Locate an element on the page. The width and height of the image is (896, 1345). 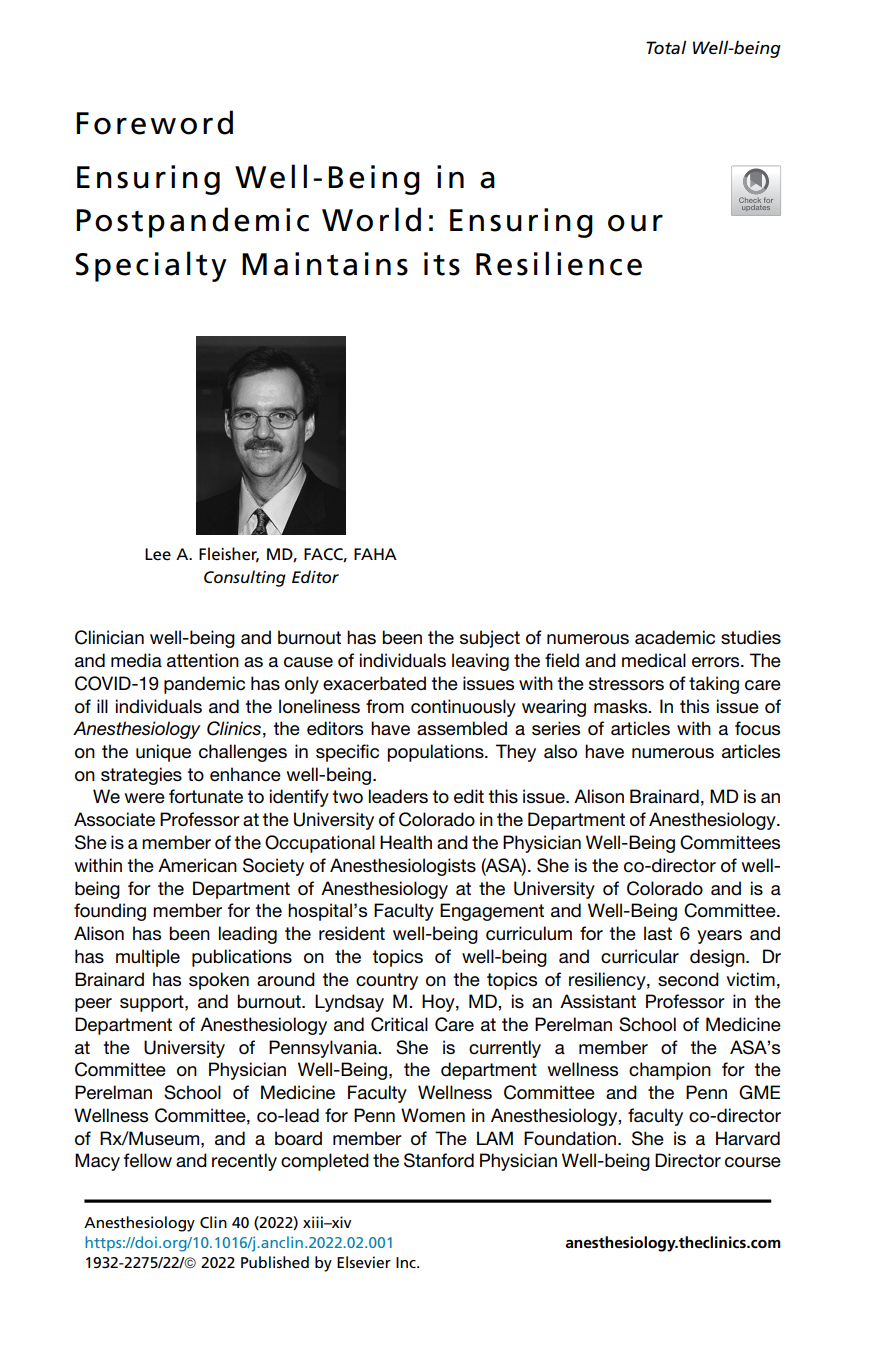
Foreword is located at coordinates (154, 122).
